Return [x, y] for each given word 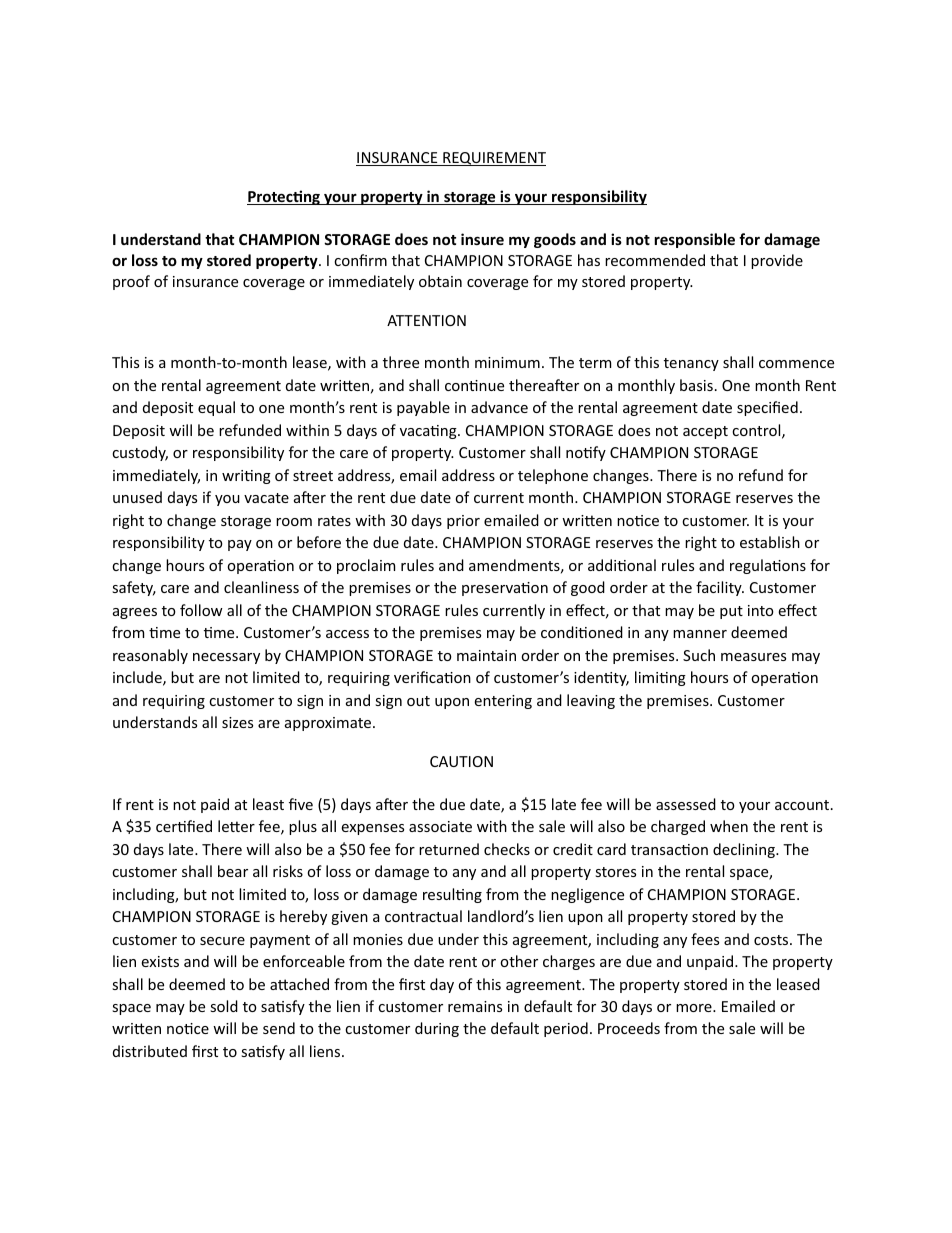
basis [696, 385]
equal [216, 408]
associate [440, 826]
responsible [694, 240]
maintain [486, 655]
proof [131, 282]
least [268, 804]
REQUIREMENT [493, 159]
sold [224, 1006]
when [729, 826]
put [731, 612]
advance [499, 407]
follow [201, 610]
